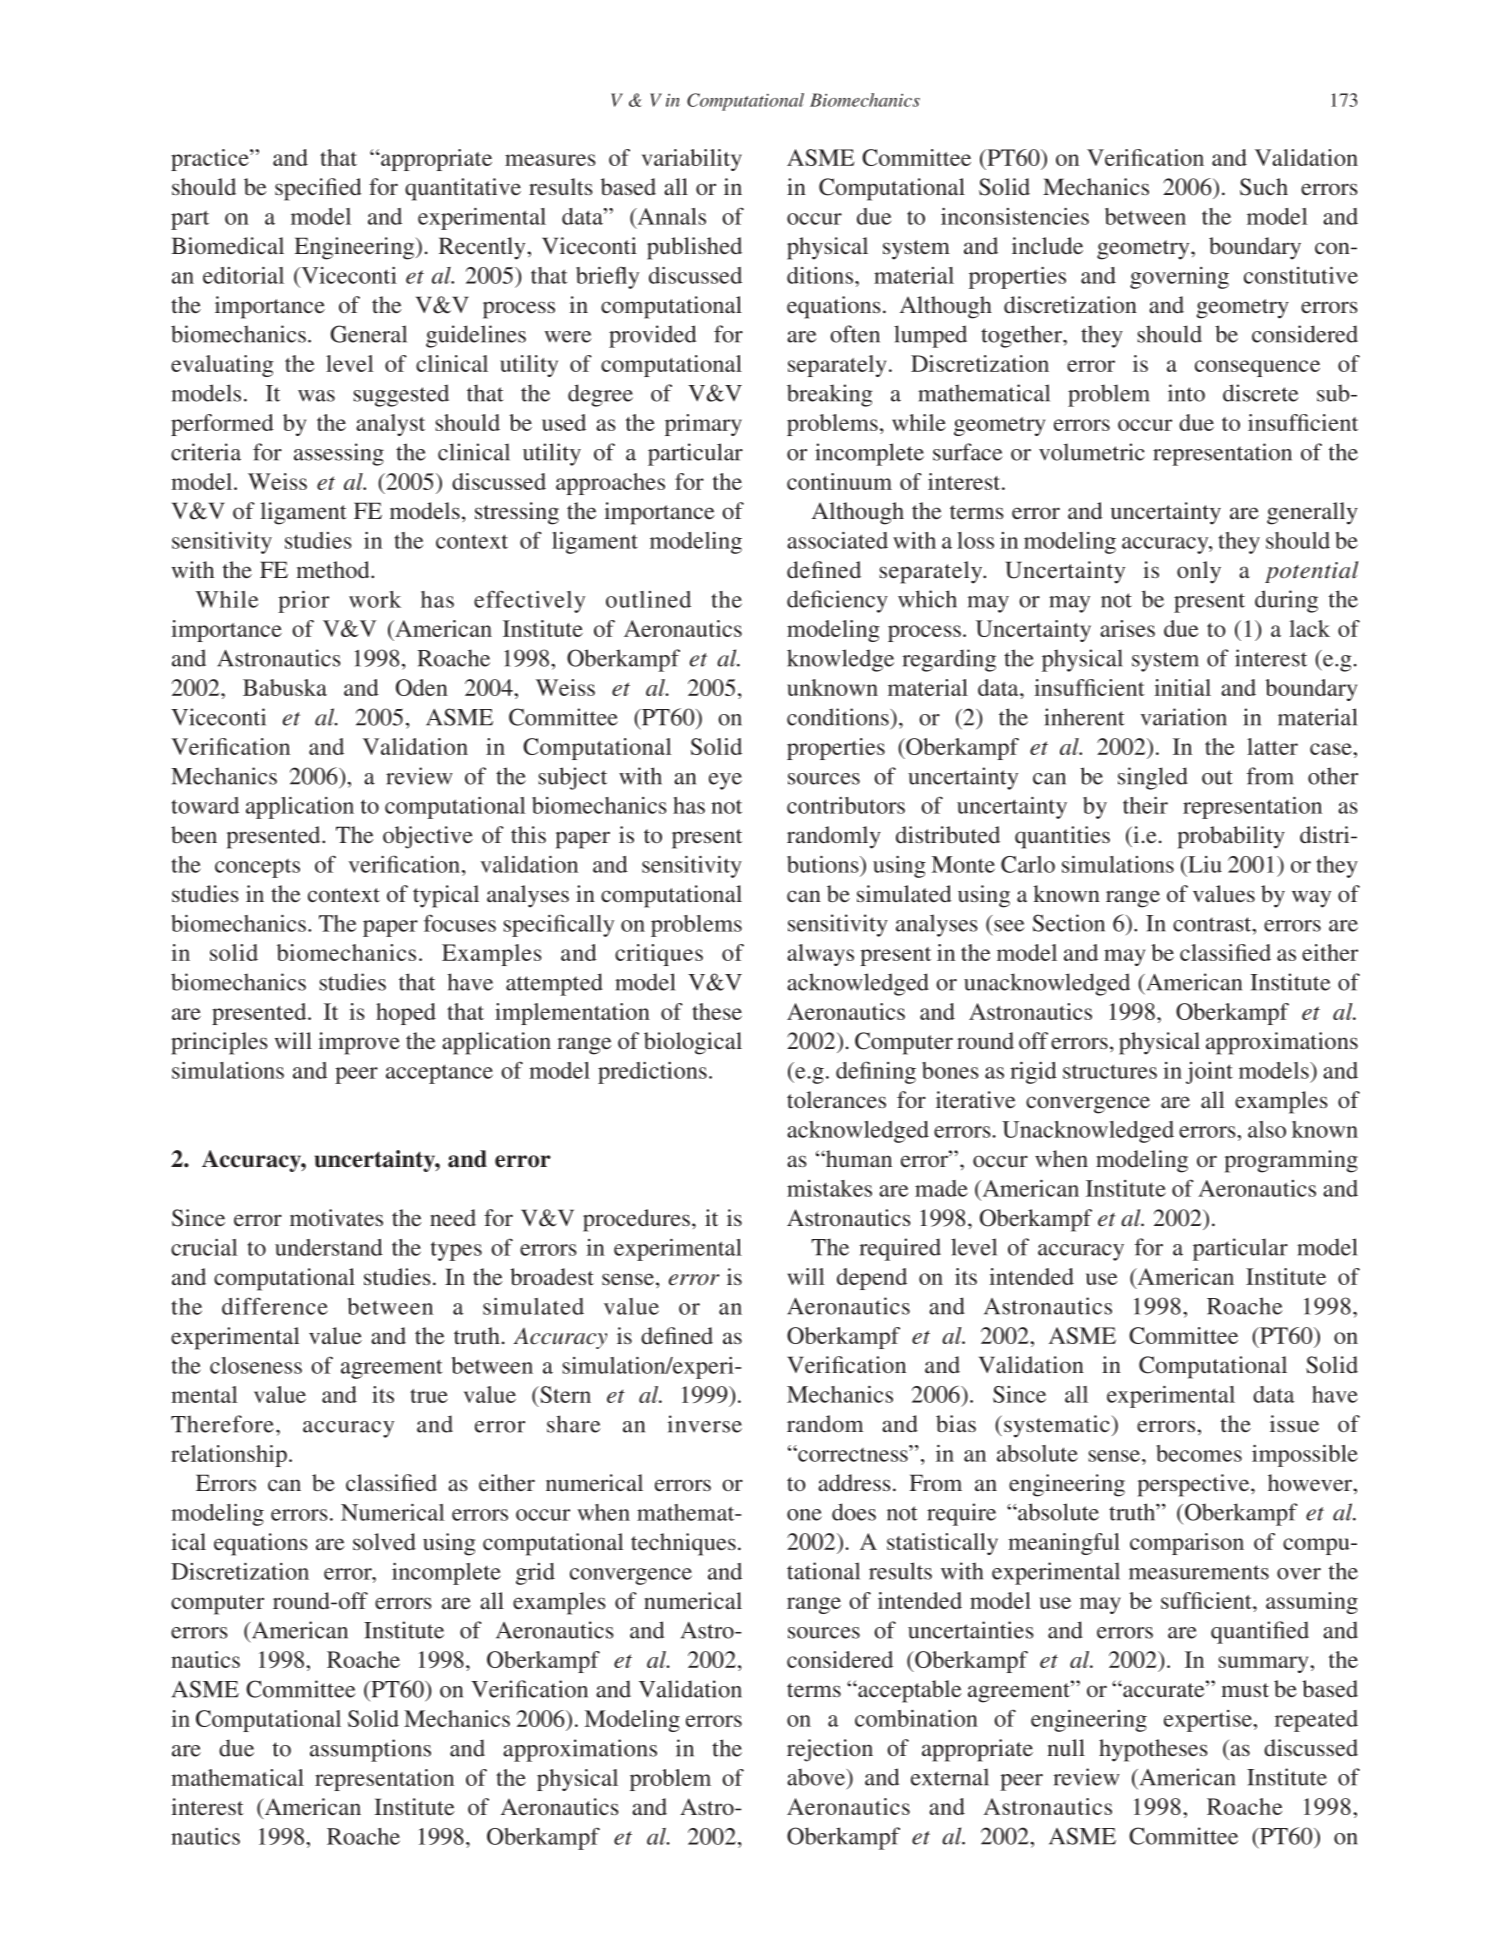 Image resolution: width=1508 pixels, height=1951 pixels. Describe the element at coordinates (1264, 187) in the screenshot. I see `Such` at that location.
